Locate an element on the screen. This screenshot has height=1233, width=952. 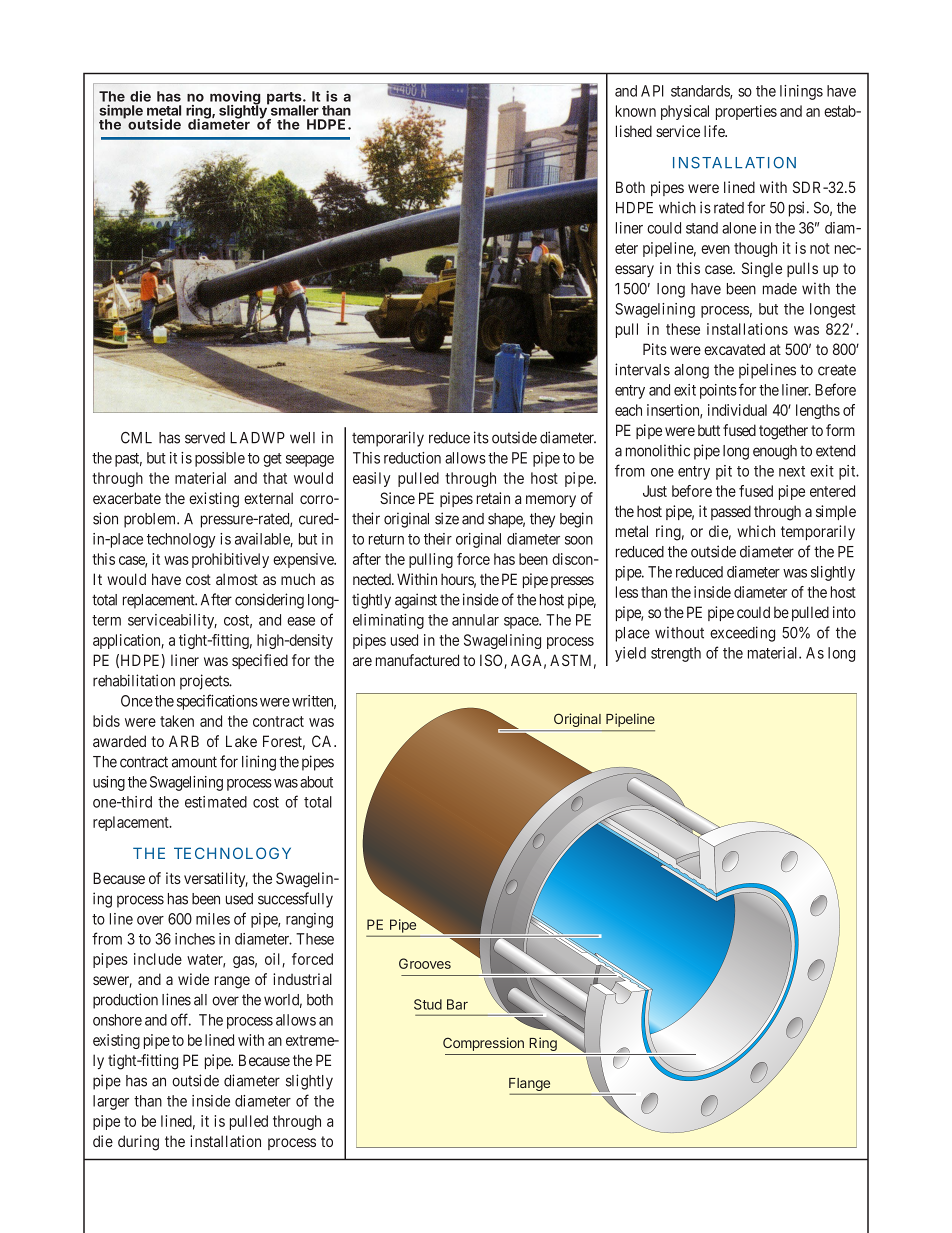
properties is located at coordinates (746, 112).
